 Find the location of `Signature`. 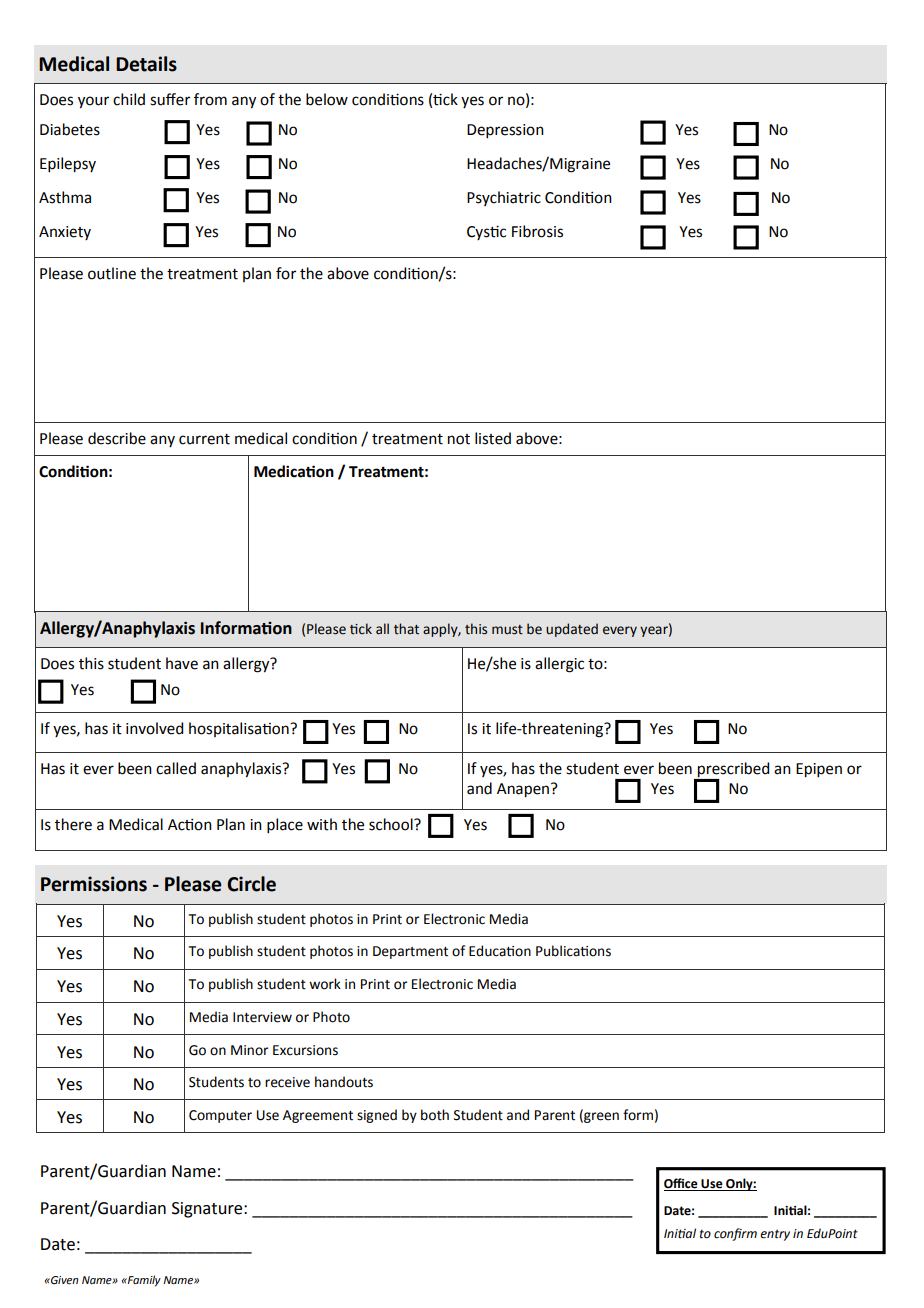

Signature is located at coordinates (208, 1210).
